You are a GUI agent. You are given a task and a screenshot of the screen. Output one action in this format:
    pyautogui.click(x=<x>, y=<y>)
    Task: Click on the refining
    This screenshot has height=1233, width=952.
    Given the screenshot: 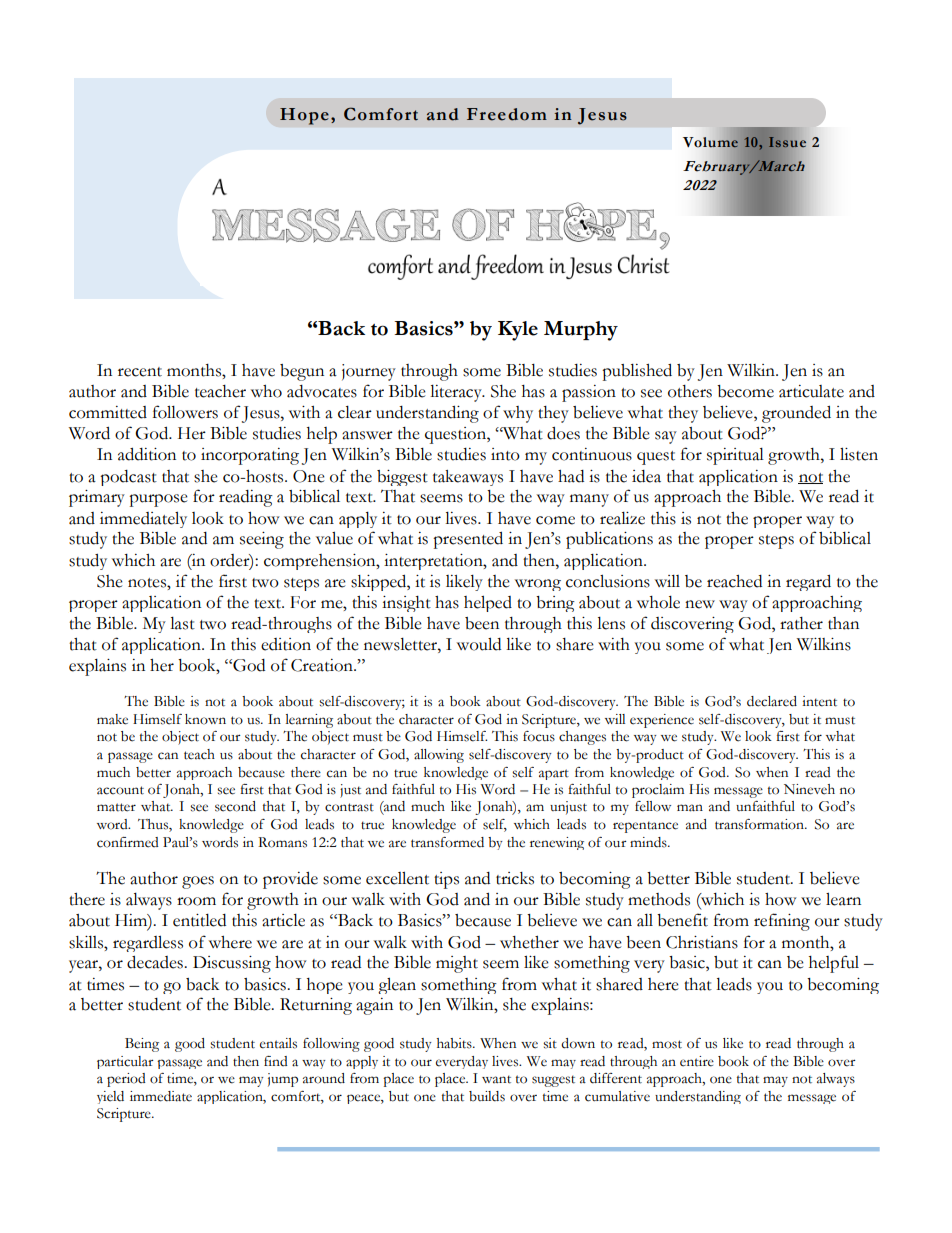 What is the action you would take?
    pyautogui.click(x=782, y=922)
